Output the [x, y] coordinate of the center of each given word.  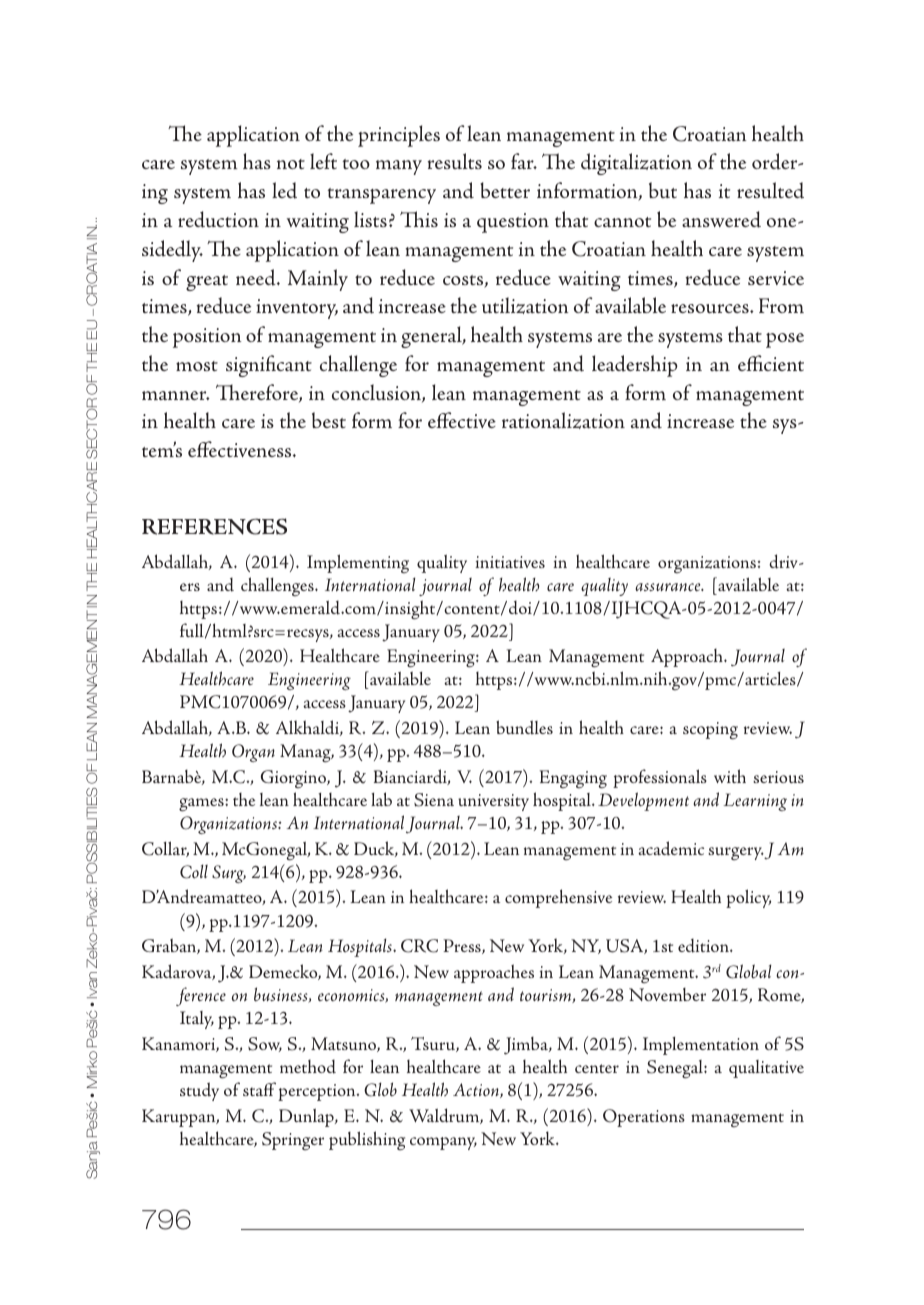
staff [259, 1089]
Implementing [358, 563]
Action [477, 1090]
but [663, 190]
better [505, 190]
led [284, 190]
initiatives [510, 562]
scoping [710, 731]
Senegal [676, 1069]
